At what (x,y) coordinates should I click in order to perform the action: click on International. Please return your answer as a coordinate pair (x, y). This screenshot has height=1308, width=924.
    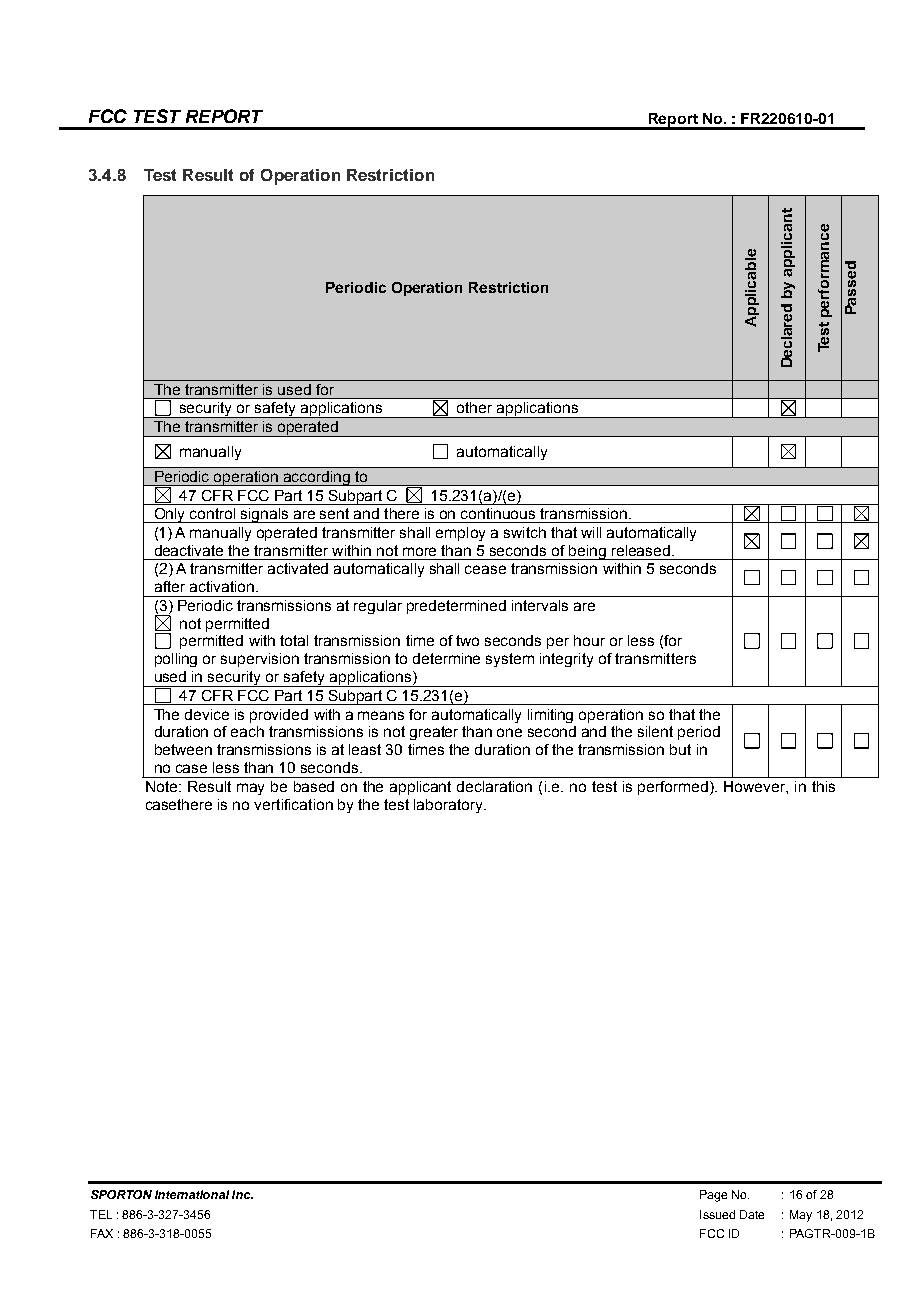
    Looking at the image, I should click on (192, 1194).
